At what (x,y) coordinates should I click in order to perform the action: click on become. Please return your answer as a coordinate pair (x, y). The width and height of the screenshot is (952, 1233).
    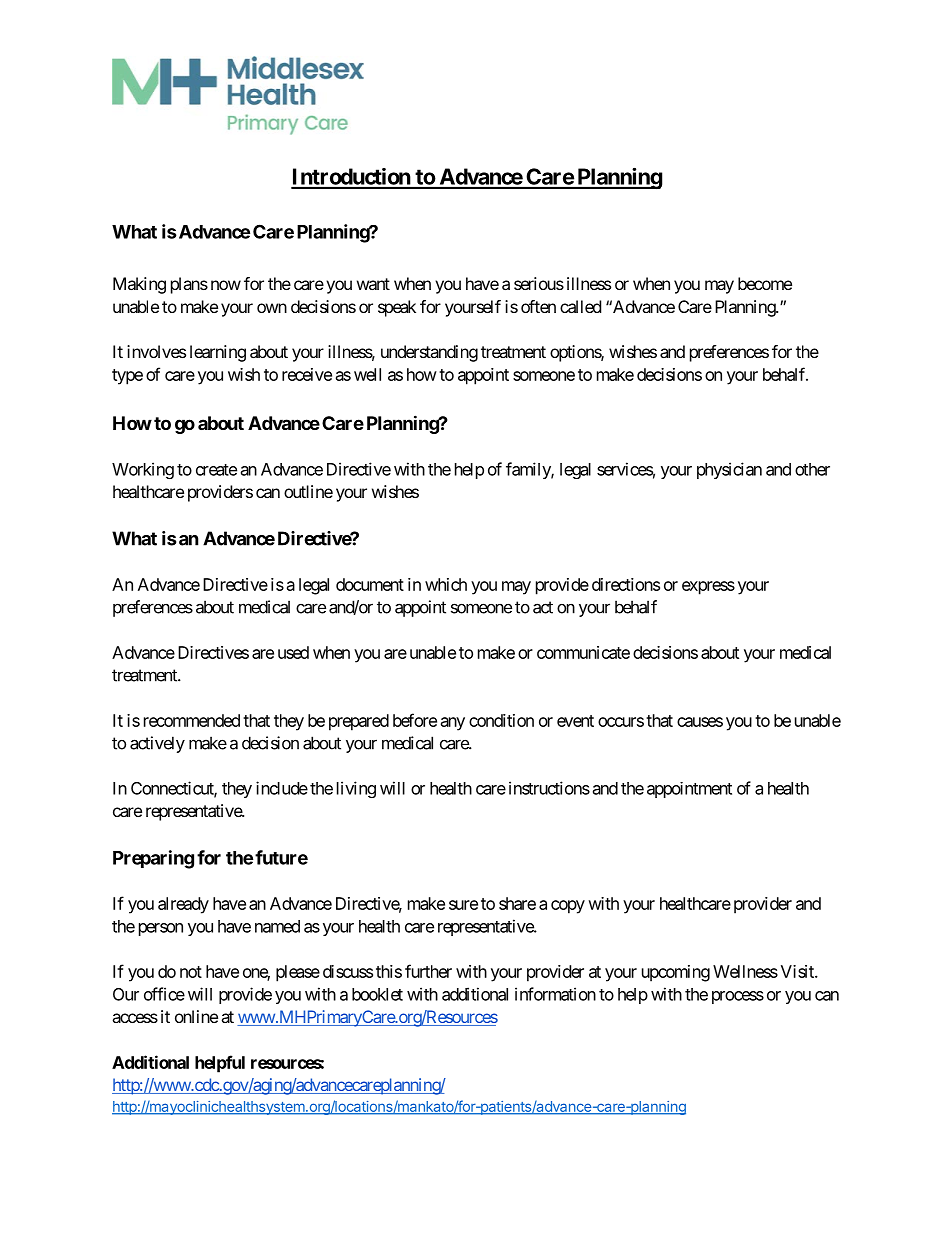
    Looking at the image, I should click on (765, 283).
